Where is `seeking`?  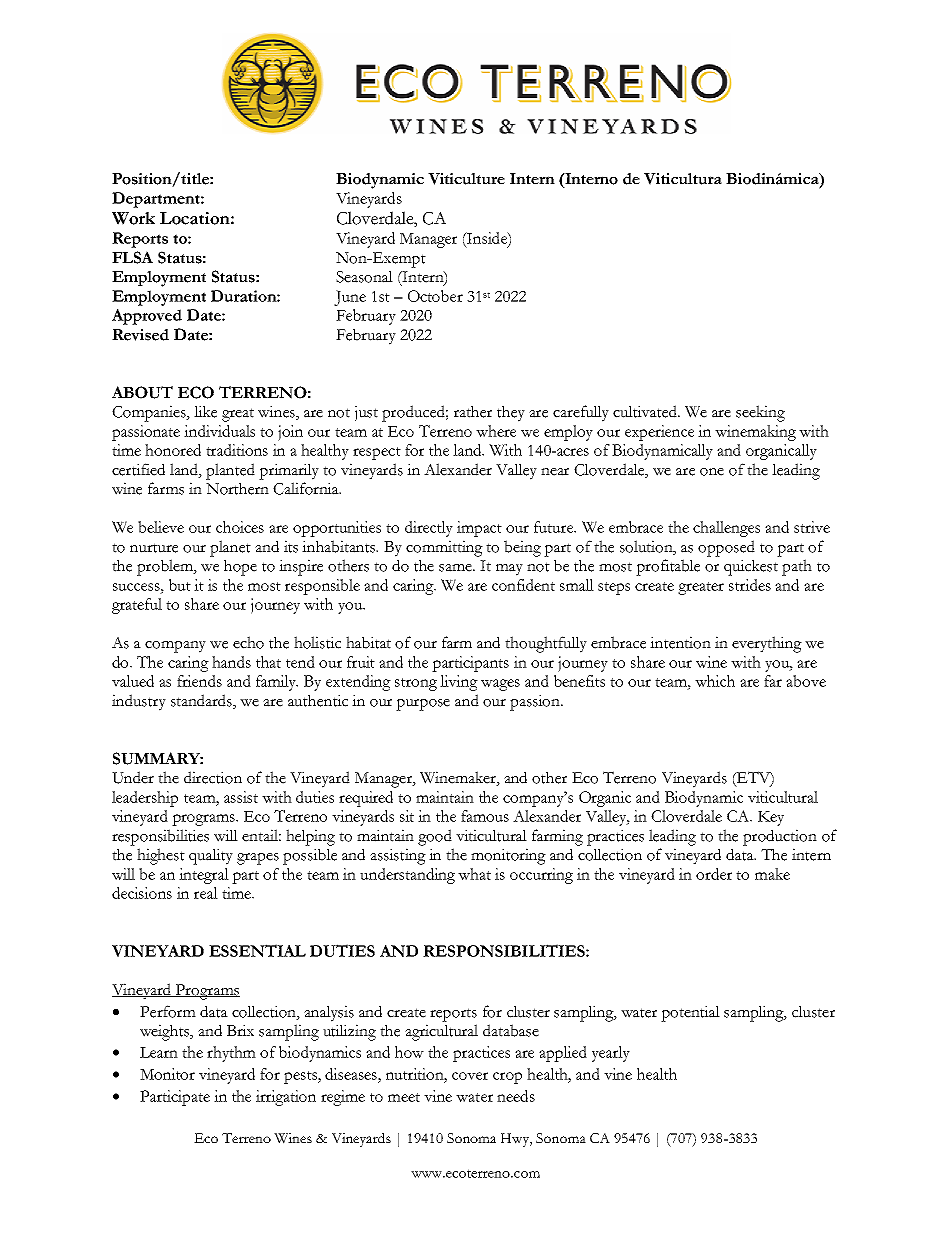
seeking is located at coordinates (760, 413).
